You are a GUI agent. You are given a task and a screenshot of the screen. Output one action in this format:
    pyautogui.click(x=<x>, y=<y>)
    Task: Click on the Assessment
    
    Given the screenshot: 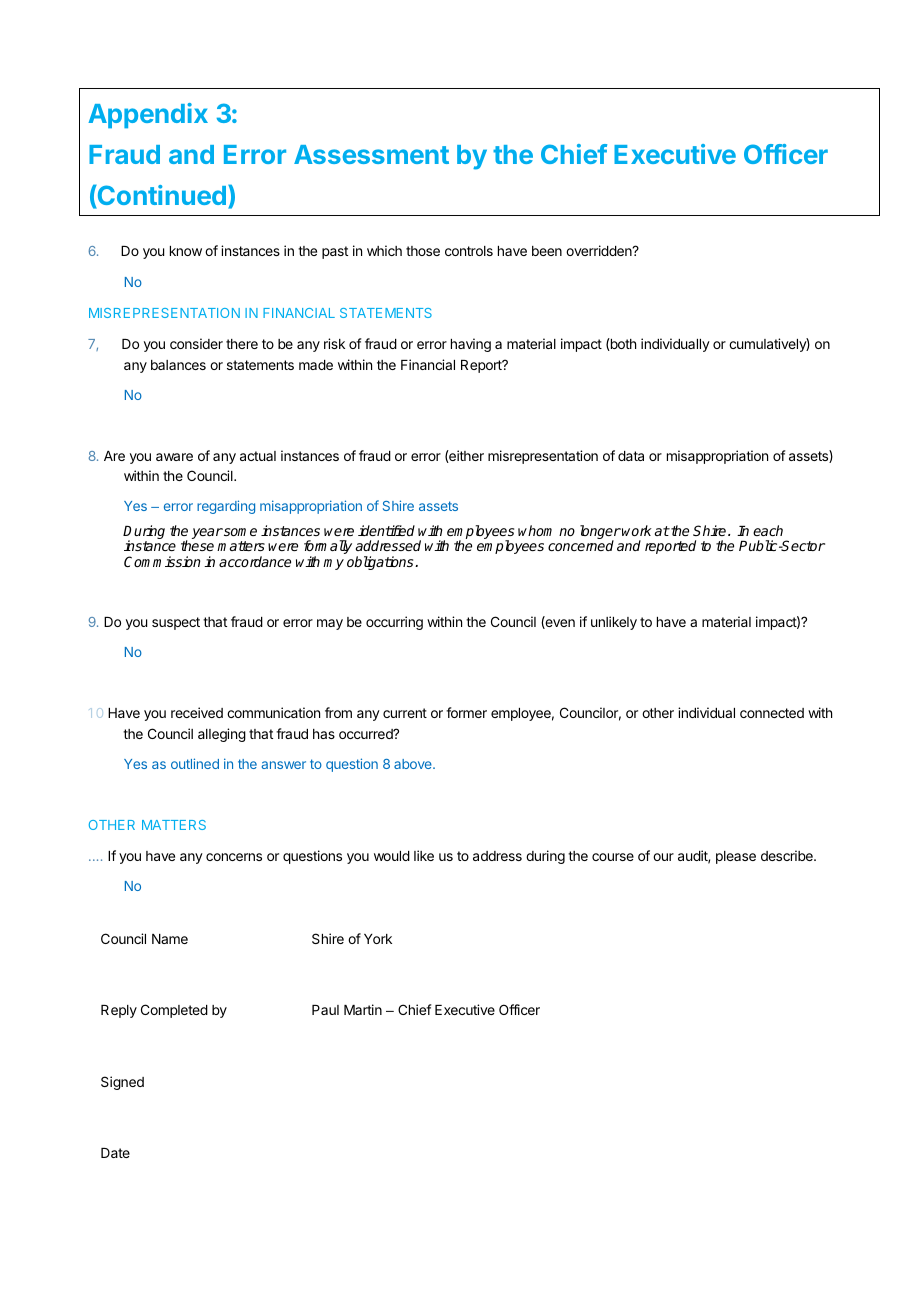 What is the action you would take?
    pyautogui.click(x=371, y=154)
